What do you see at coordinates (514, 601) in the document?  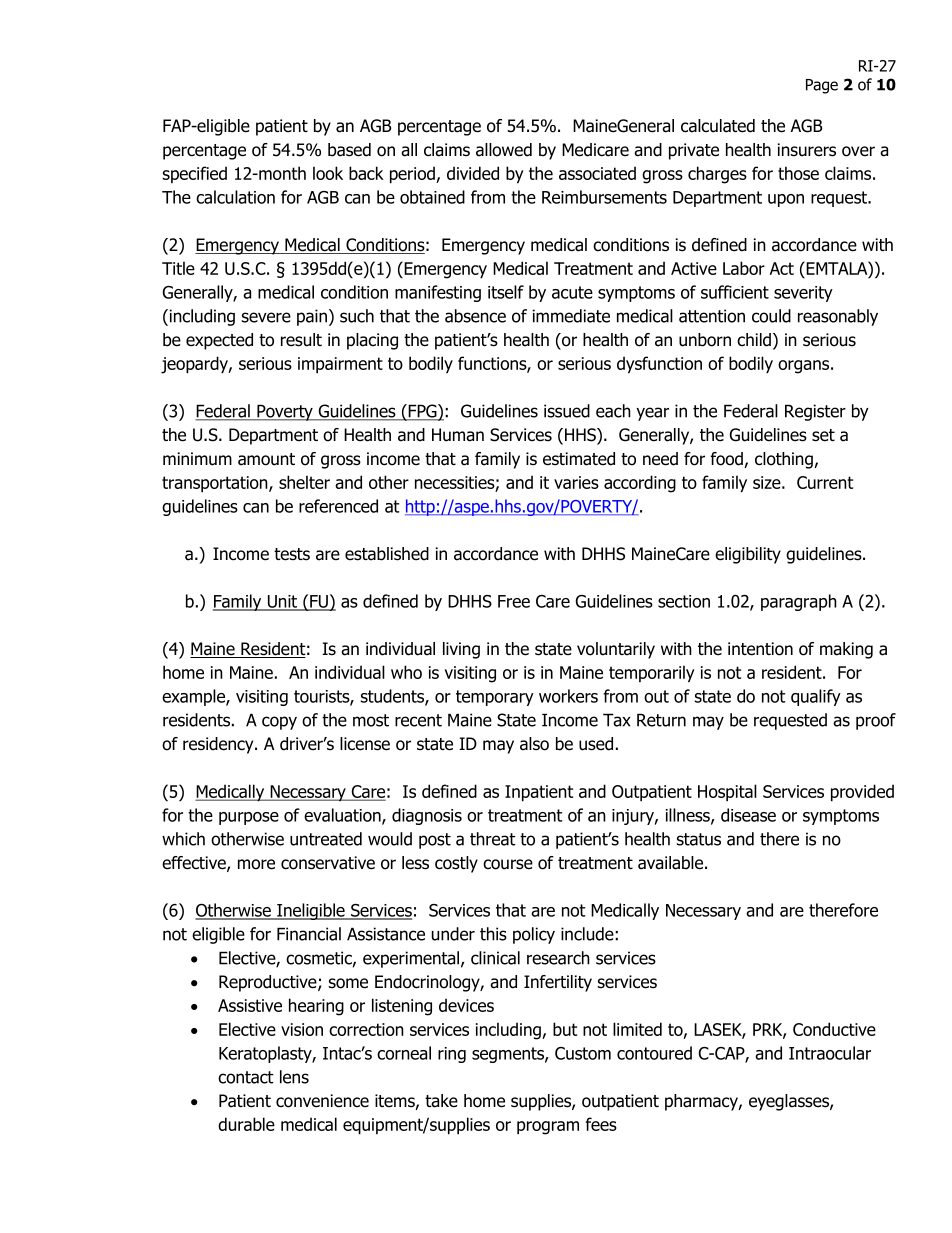 I see `Free` at bounding box center [514, 601].
